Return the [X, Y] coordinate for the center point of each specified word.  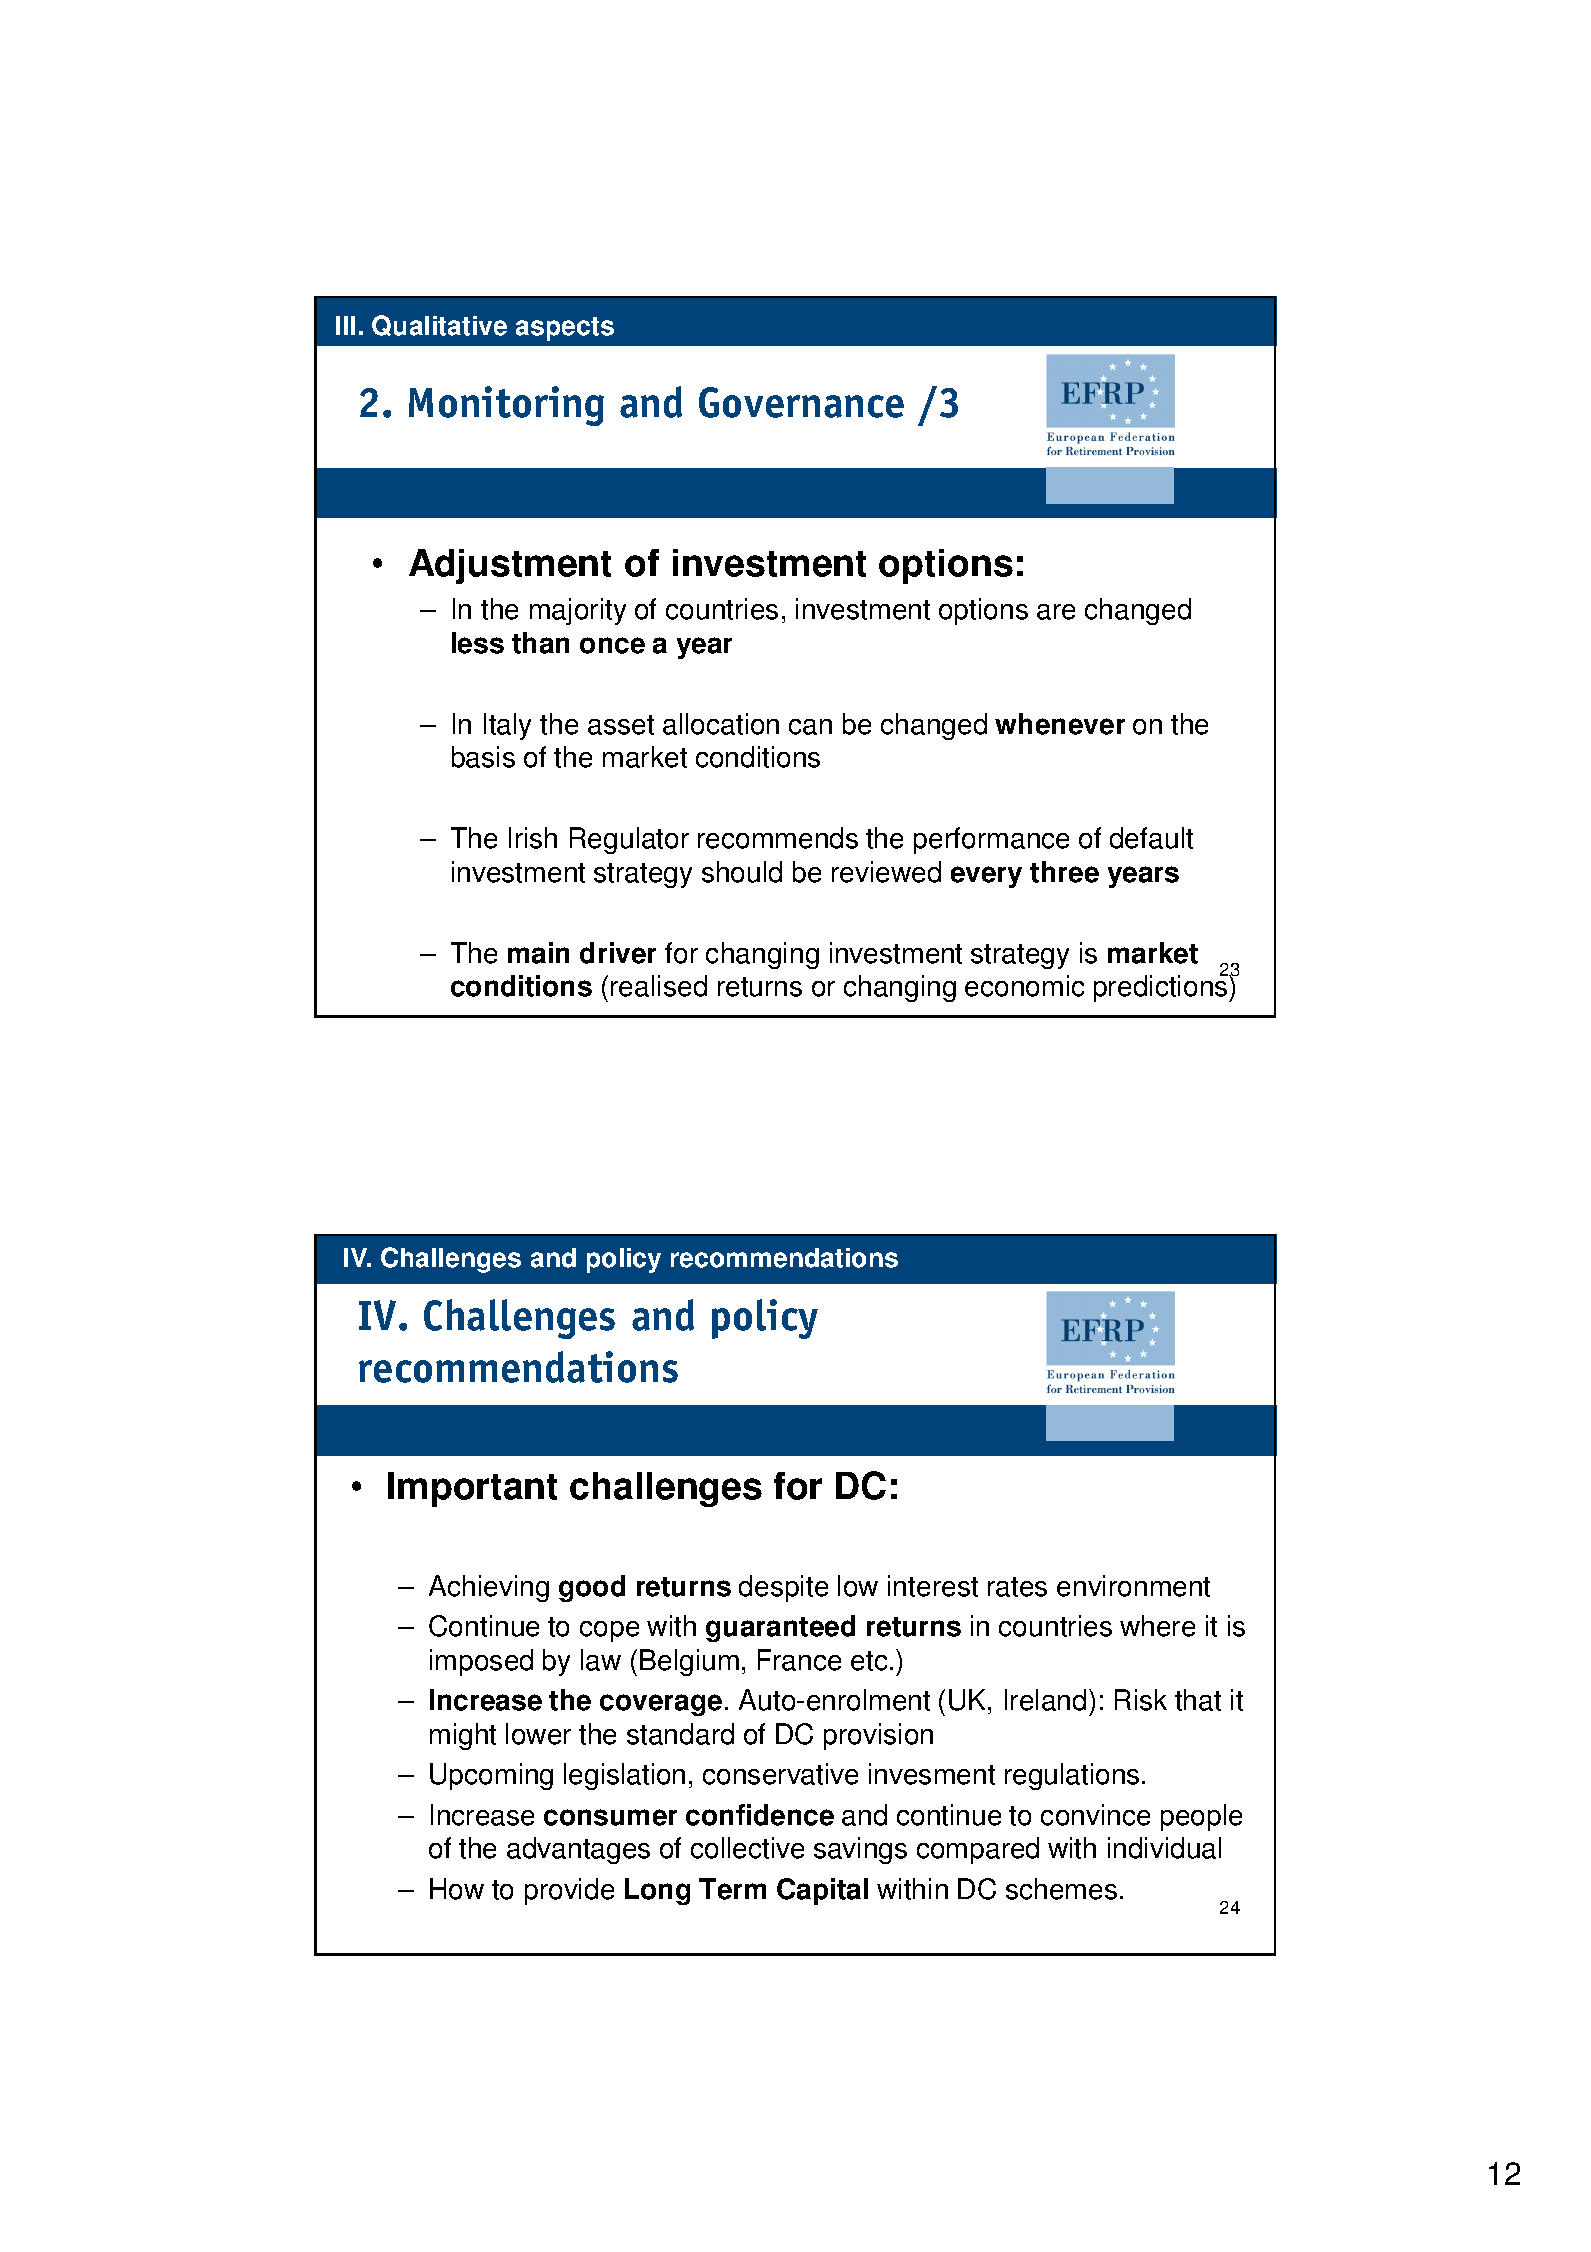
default [1151, 838]
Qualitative [439, 325]
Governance [801, 402]
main [538, 953]
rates [1017, 1587]
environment [1133, 1586]
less [478, 643]
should [742, 872]
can [810, 727]
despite [783, 1588]
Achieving [489, 1588]
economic [1024, 986]
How [457, 1889]
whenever [1060, 724]
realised [659, 986]
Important [472, 1489]
